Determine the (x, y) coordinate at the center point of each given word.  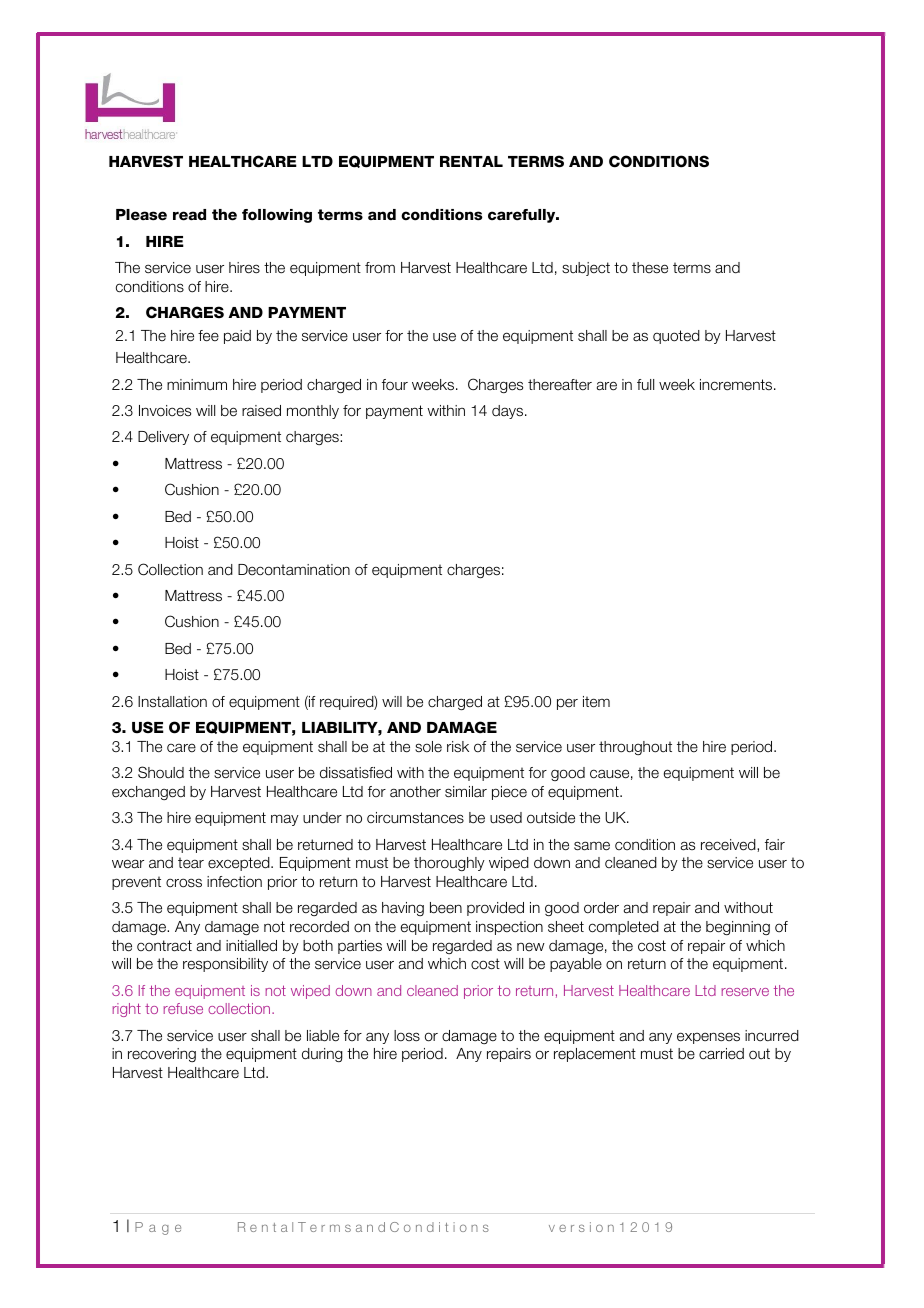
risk (458, 747)
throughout (635, 748)
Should (161, 772)
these (650, 268)
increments (737, 385)
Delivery (163, 438)
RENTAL (471, 161)
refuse (183, 1008)
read (189, 215)
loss (407, 1036)
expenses (708, 1038)
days (507, 412)
